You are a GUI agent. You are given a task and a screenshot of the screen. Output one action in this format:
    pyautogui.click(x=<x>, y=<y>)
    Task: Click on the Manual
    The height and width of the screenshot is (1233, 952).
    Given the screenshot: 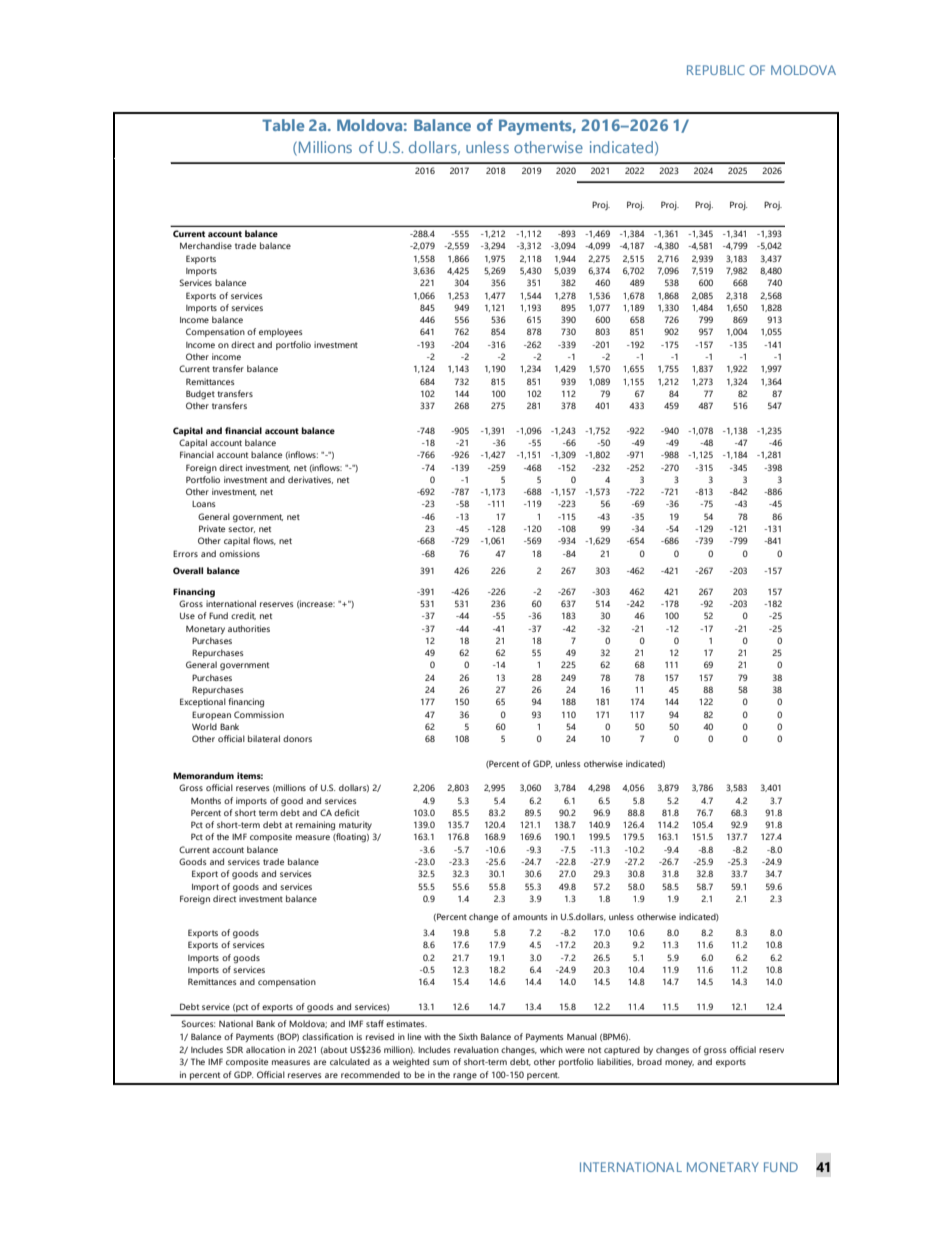 What is the action you would take?
    pyautogui.click(x=582, y=1036)
